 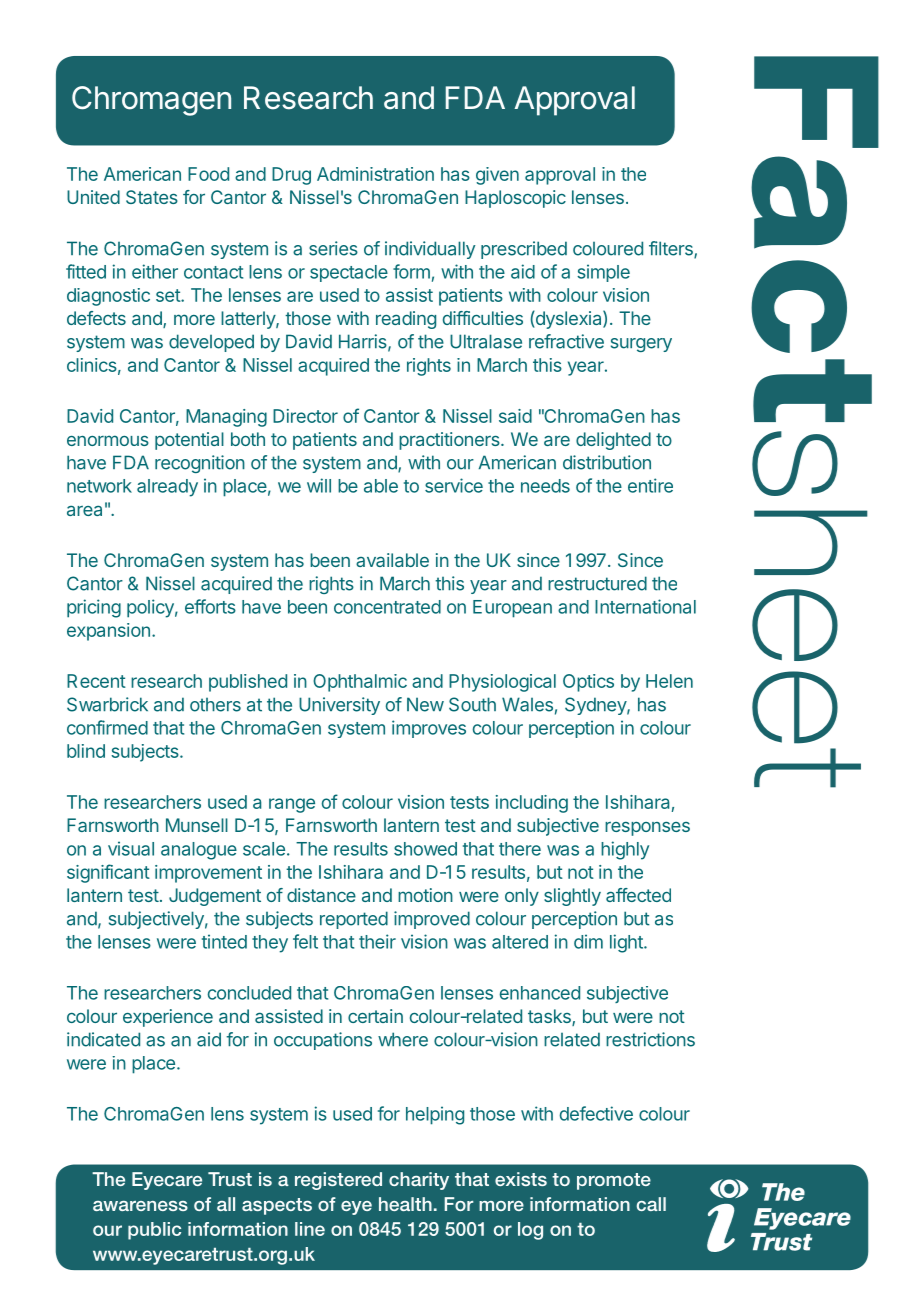 I want to click on awareness, so click(x=140, y=1206).
